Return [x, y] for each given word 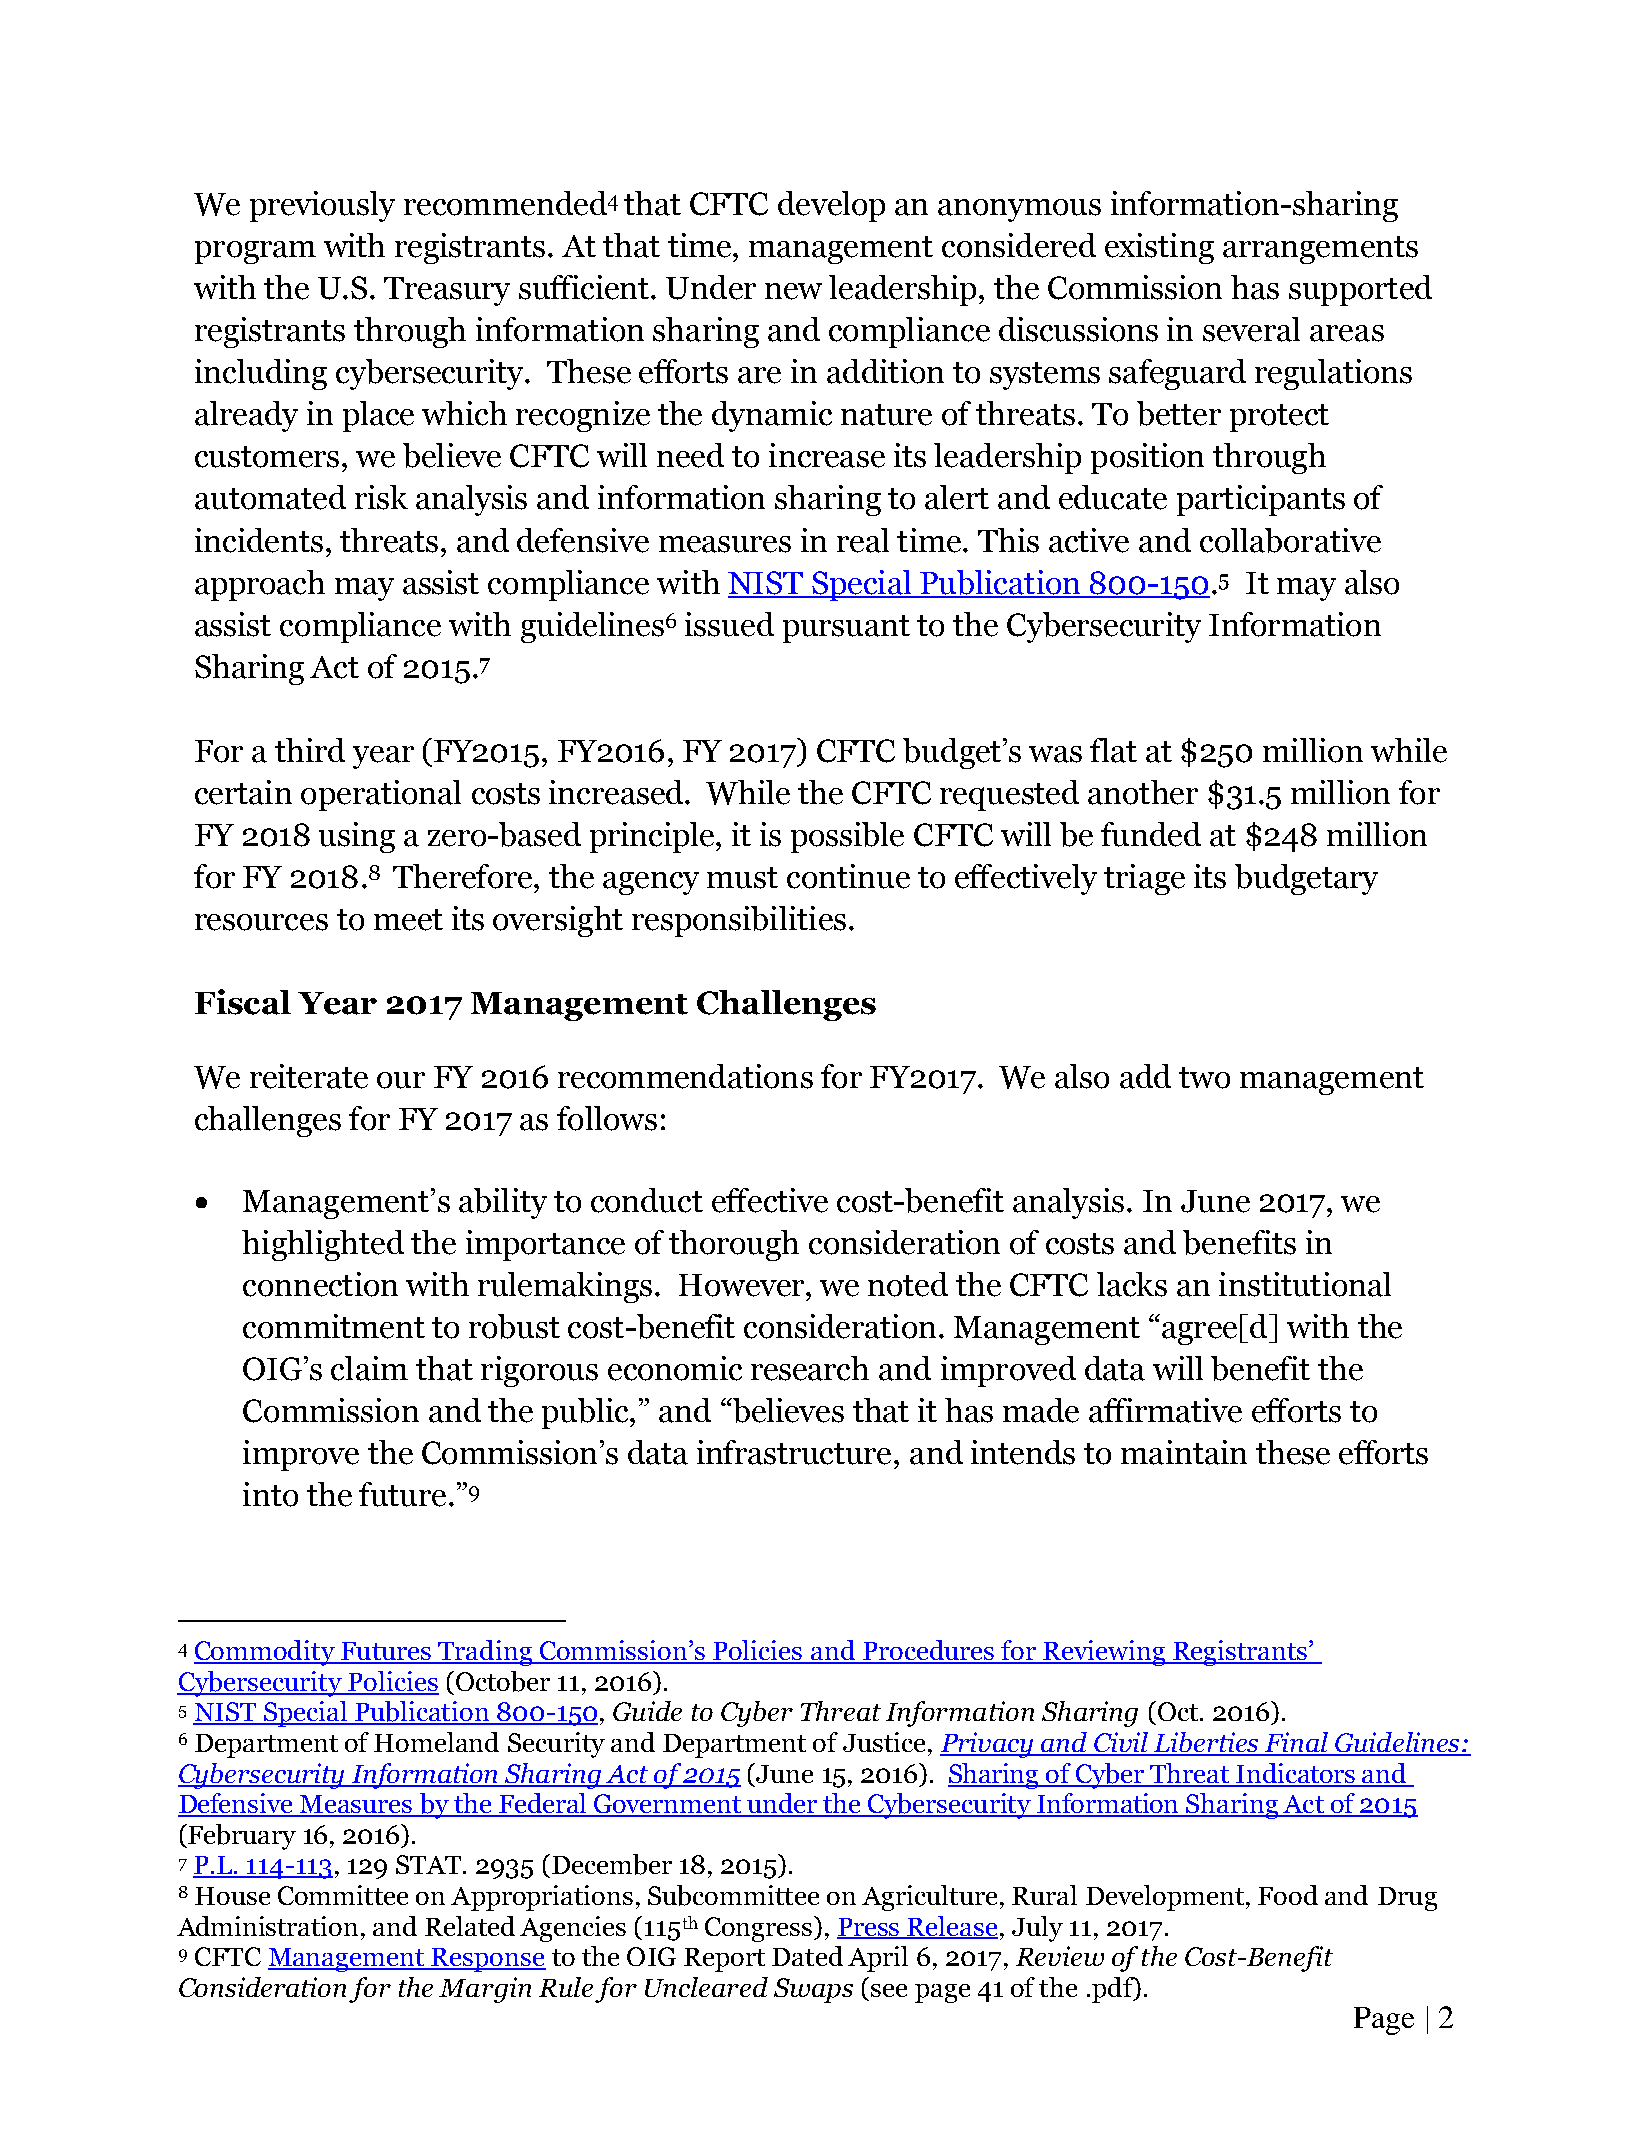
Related [470, 1926]
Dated [807, 1956]
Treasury [447, 291]
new [793, 291]
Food [1288, 1895]
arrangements [1320, 250]
